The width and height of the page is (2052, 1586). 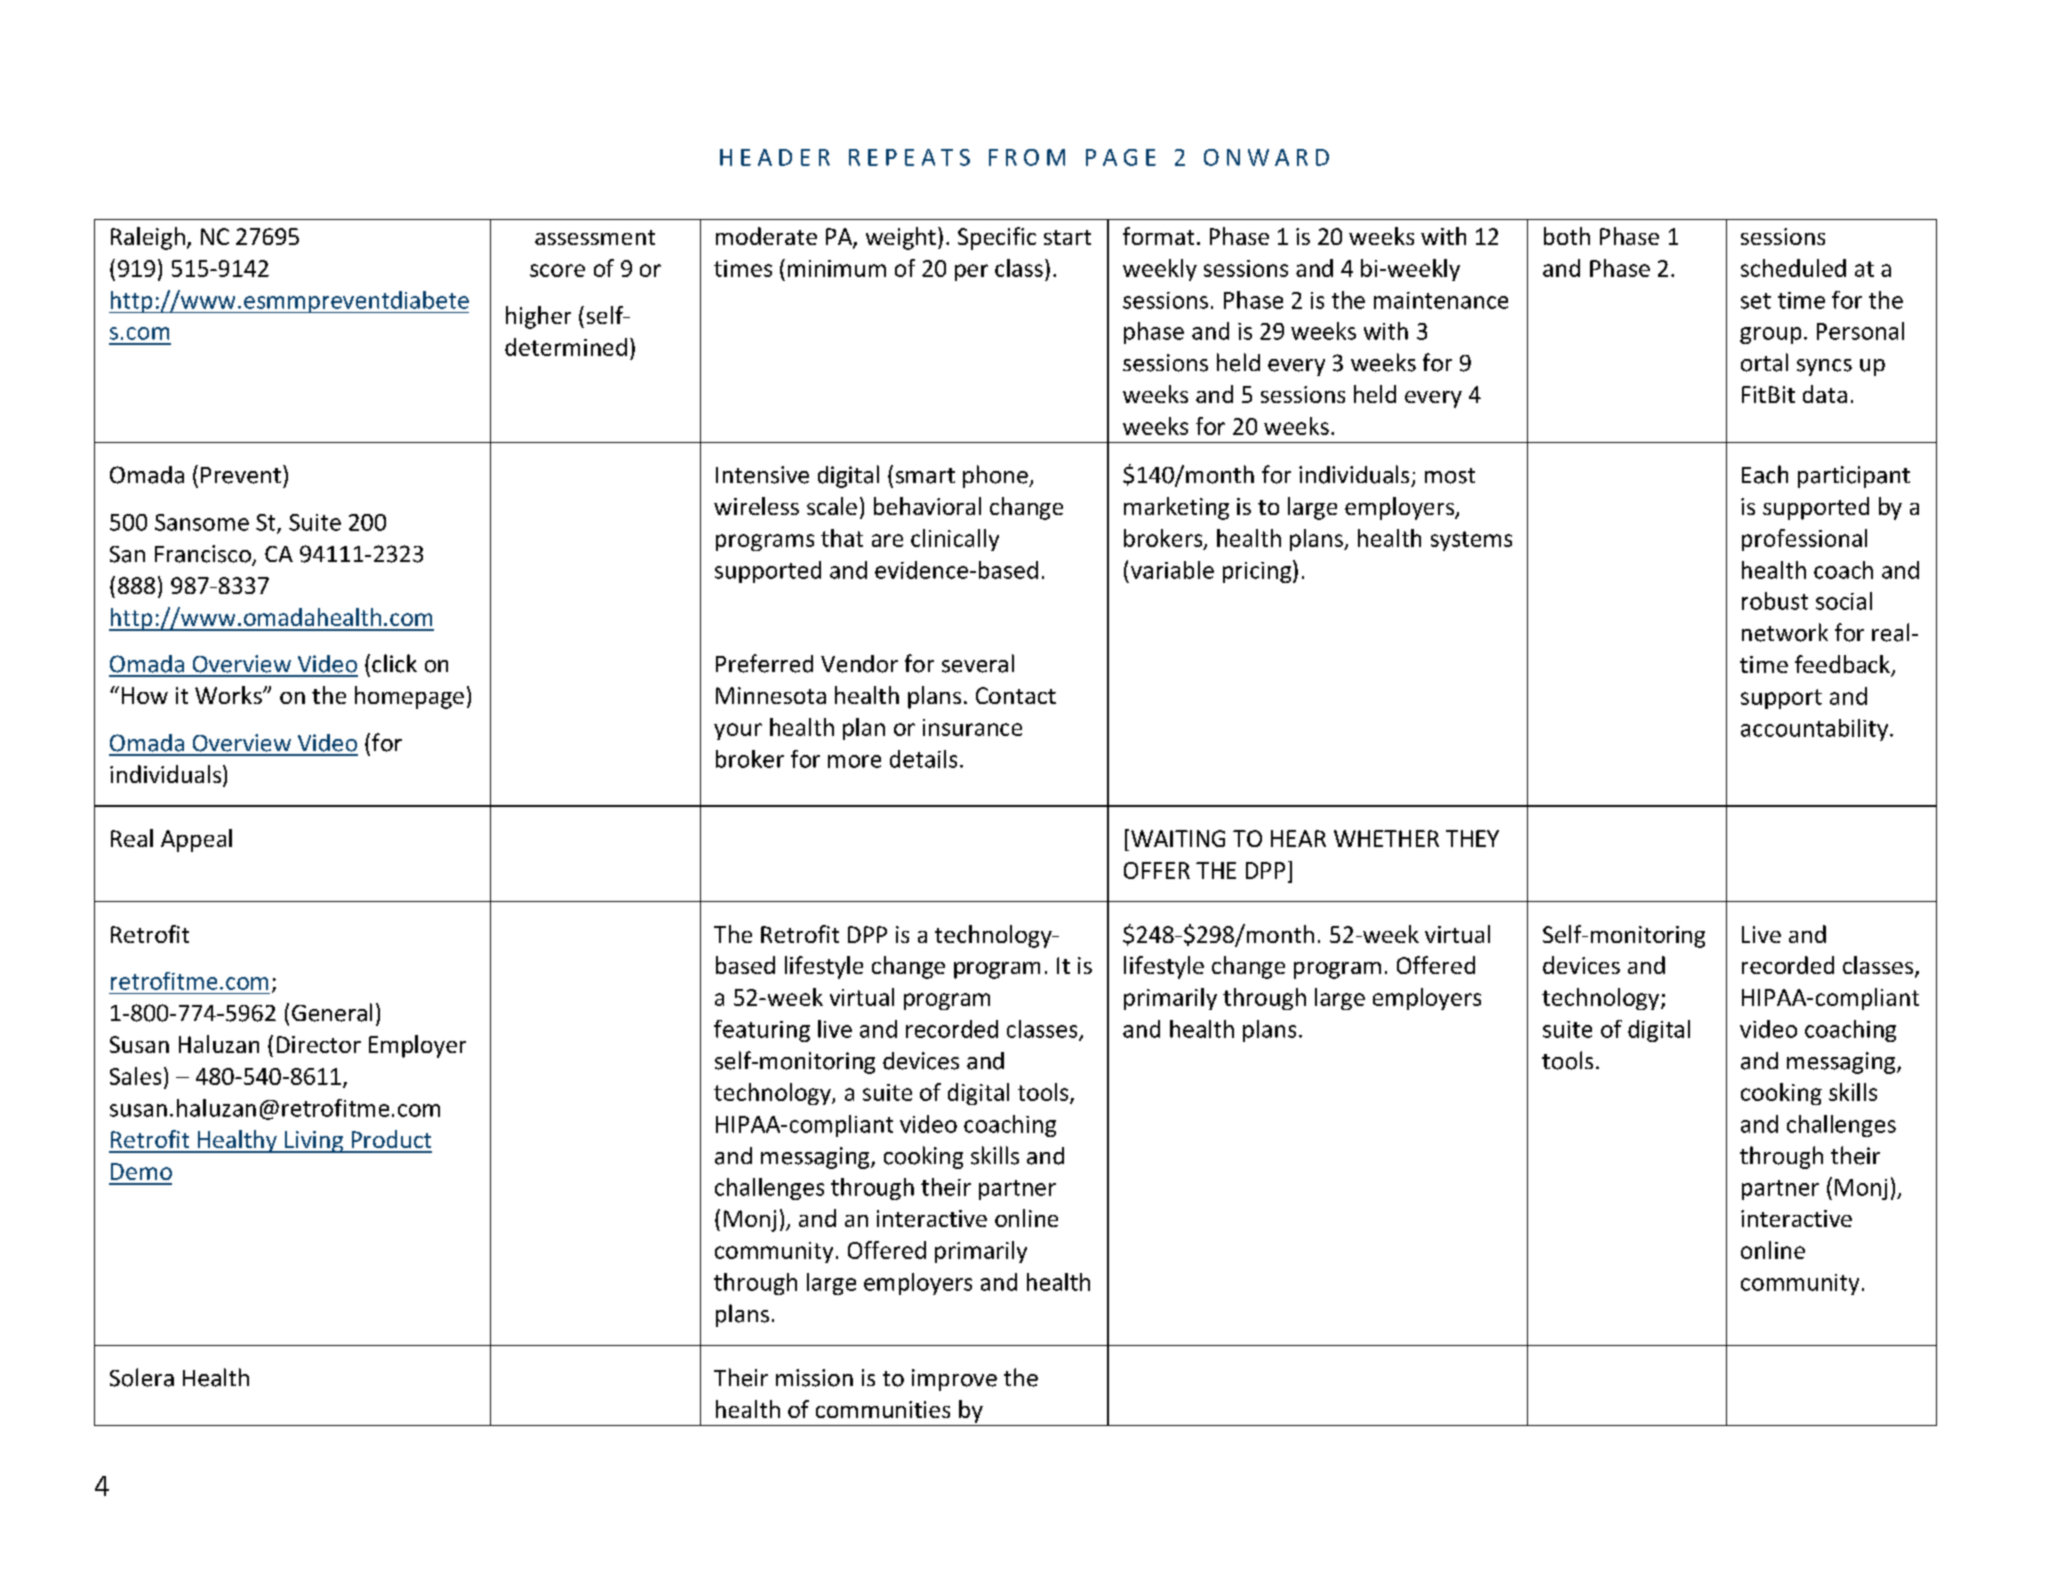 What do you see at coordinates (1027, 157) in the page?
I see `FROM` at bounding box center [1027, 157].
